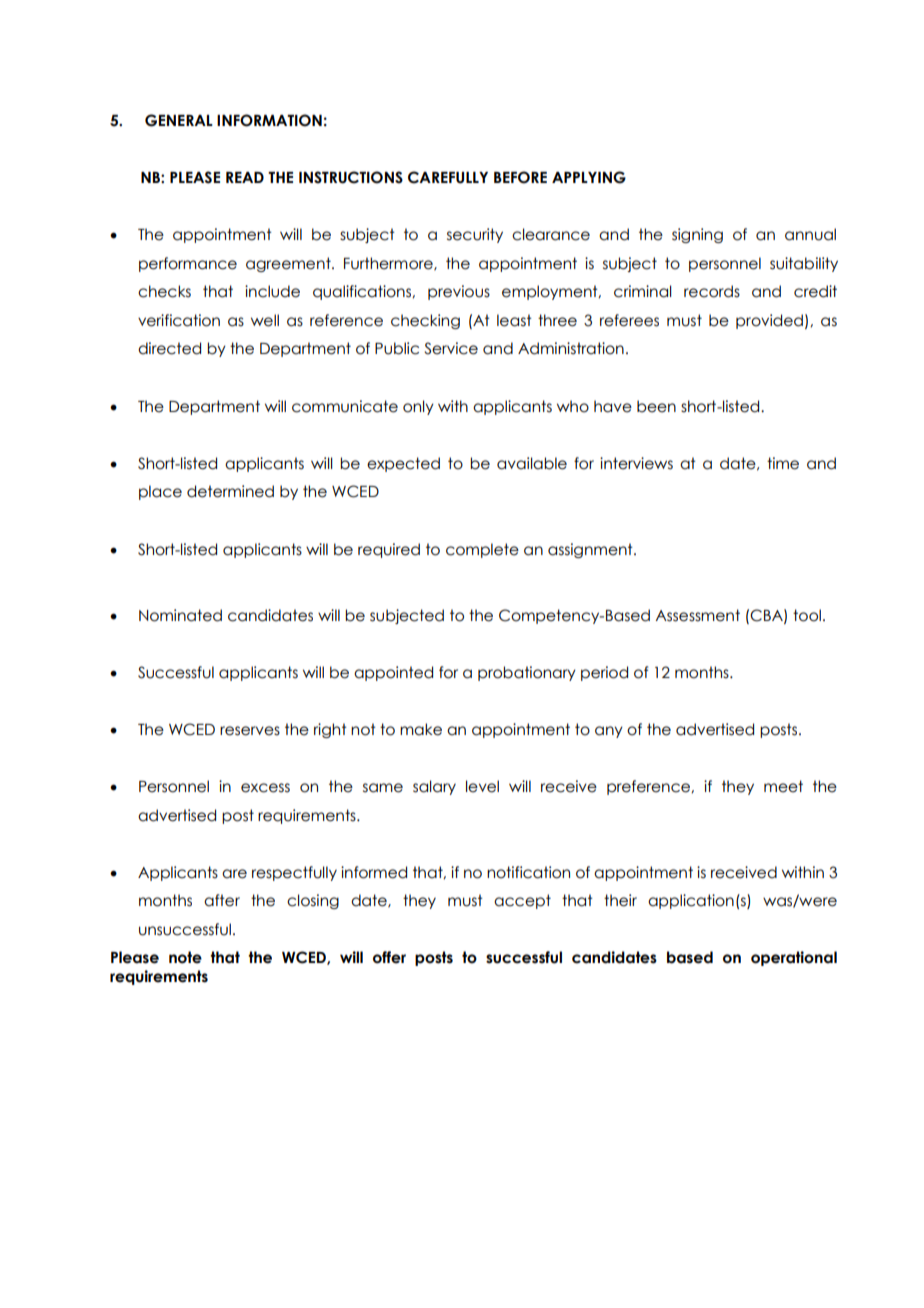 This screenshot has height=1308, width=924. What do you see at coordinates (230, 491) in the screenshot?
I see `determined` at bounding box center [230, 491].
